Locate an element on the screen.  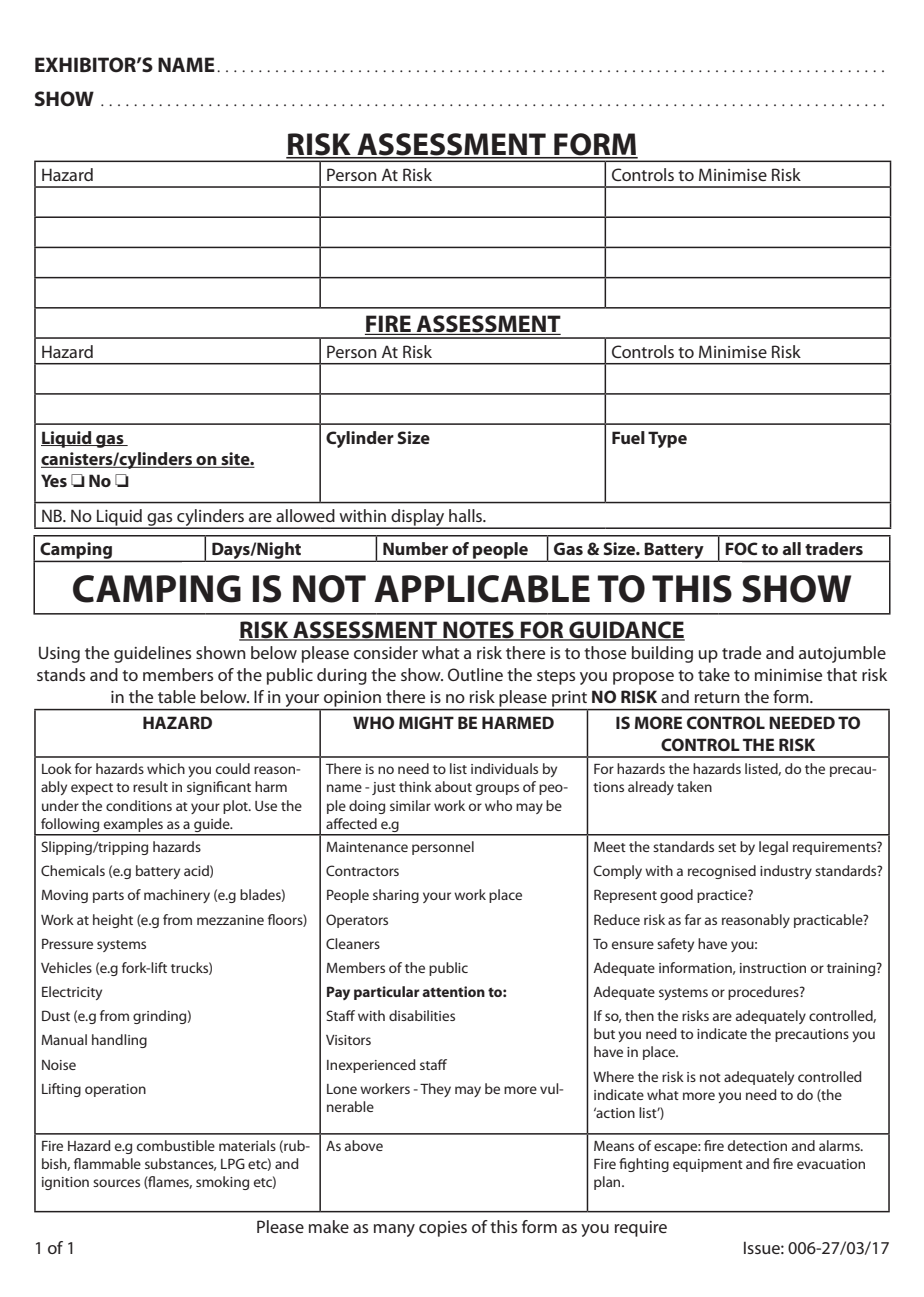
procedures is located at coordinates (764, 993).
